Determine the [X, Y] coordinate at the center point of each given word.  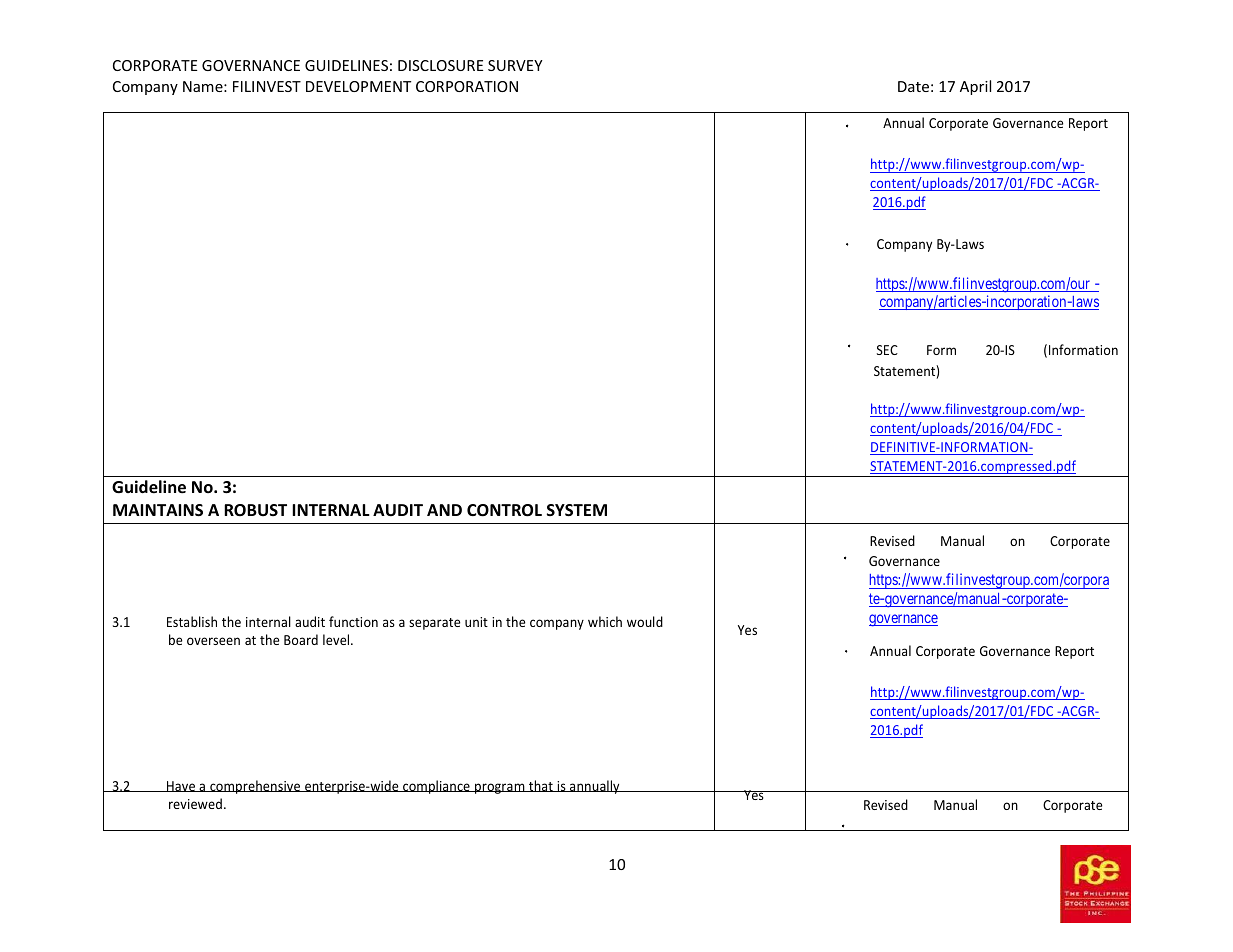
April [975, 87]
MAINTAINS [158, 510]
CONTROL [504, 510]
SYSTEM [577, 510]
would [645, 621]
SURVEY [515, 65]
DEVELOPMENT [358, 86]
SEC [887, 350]
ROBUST [255, 510]
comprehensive [255, 787]
